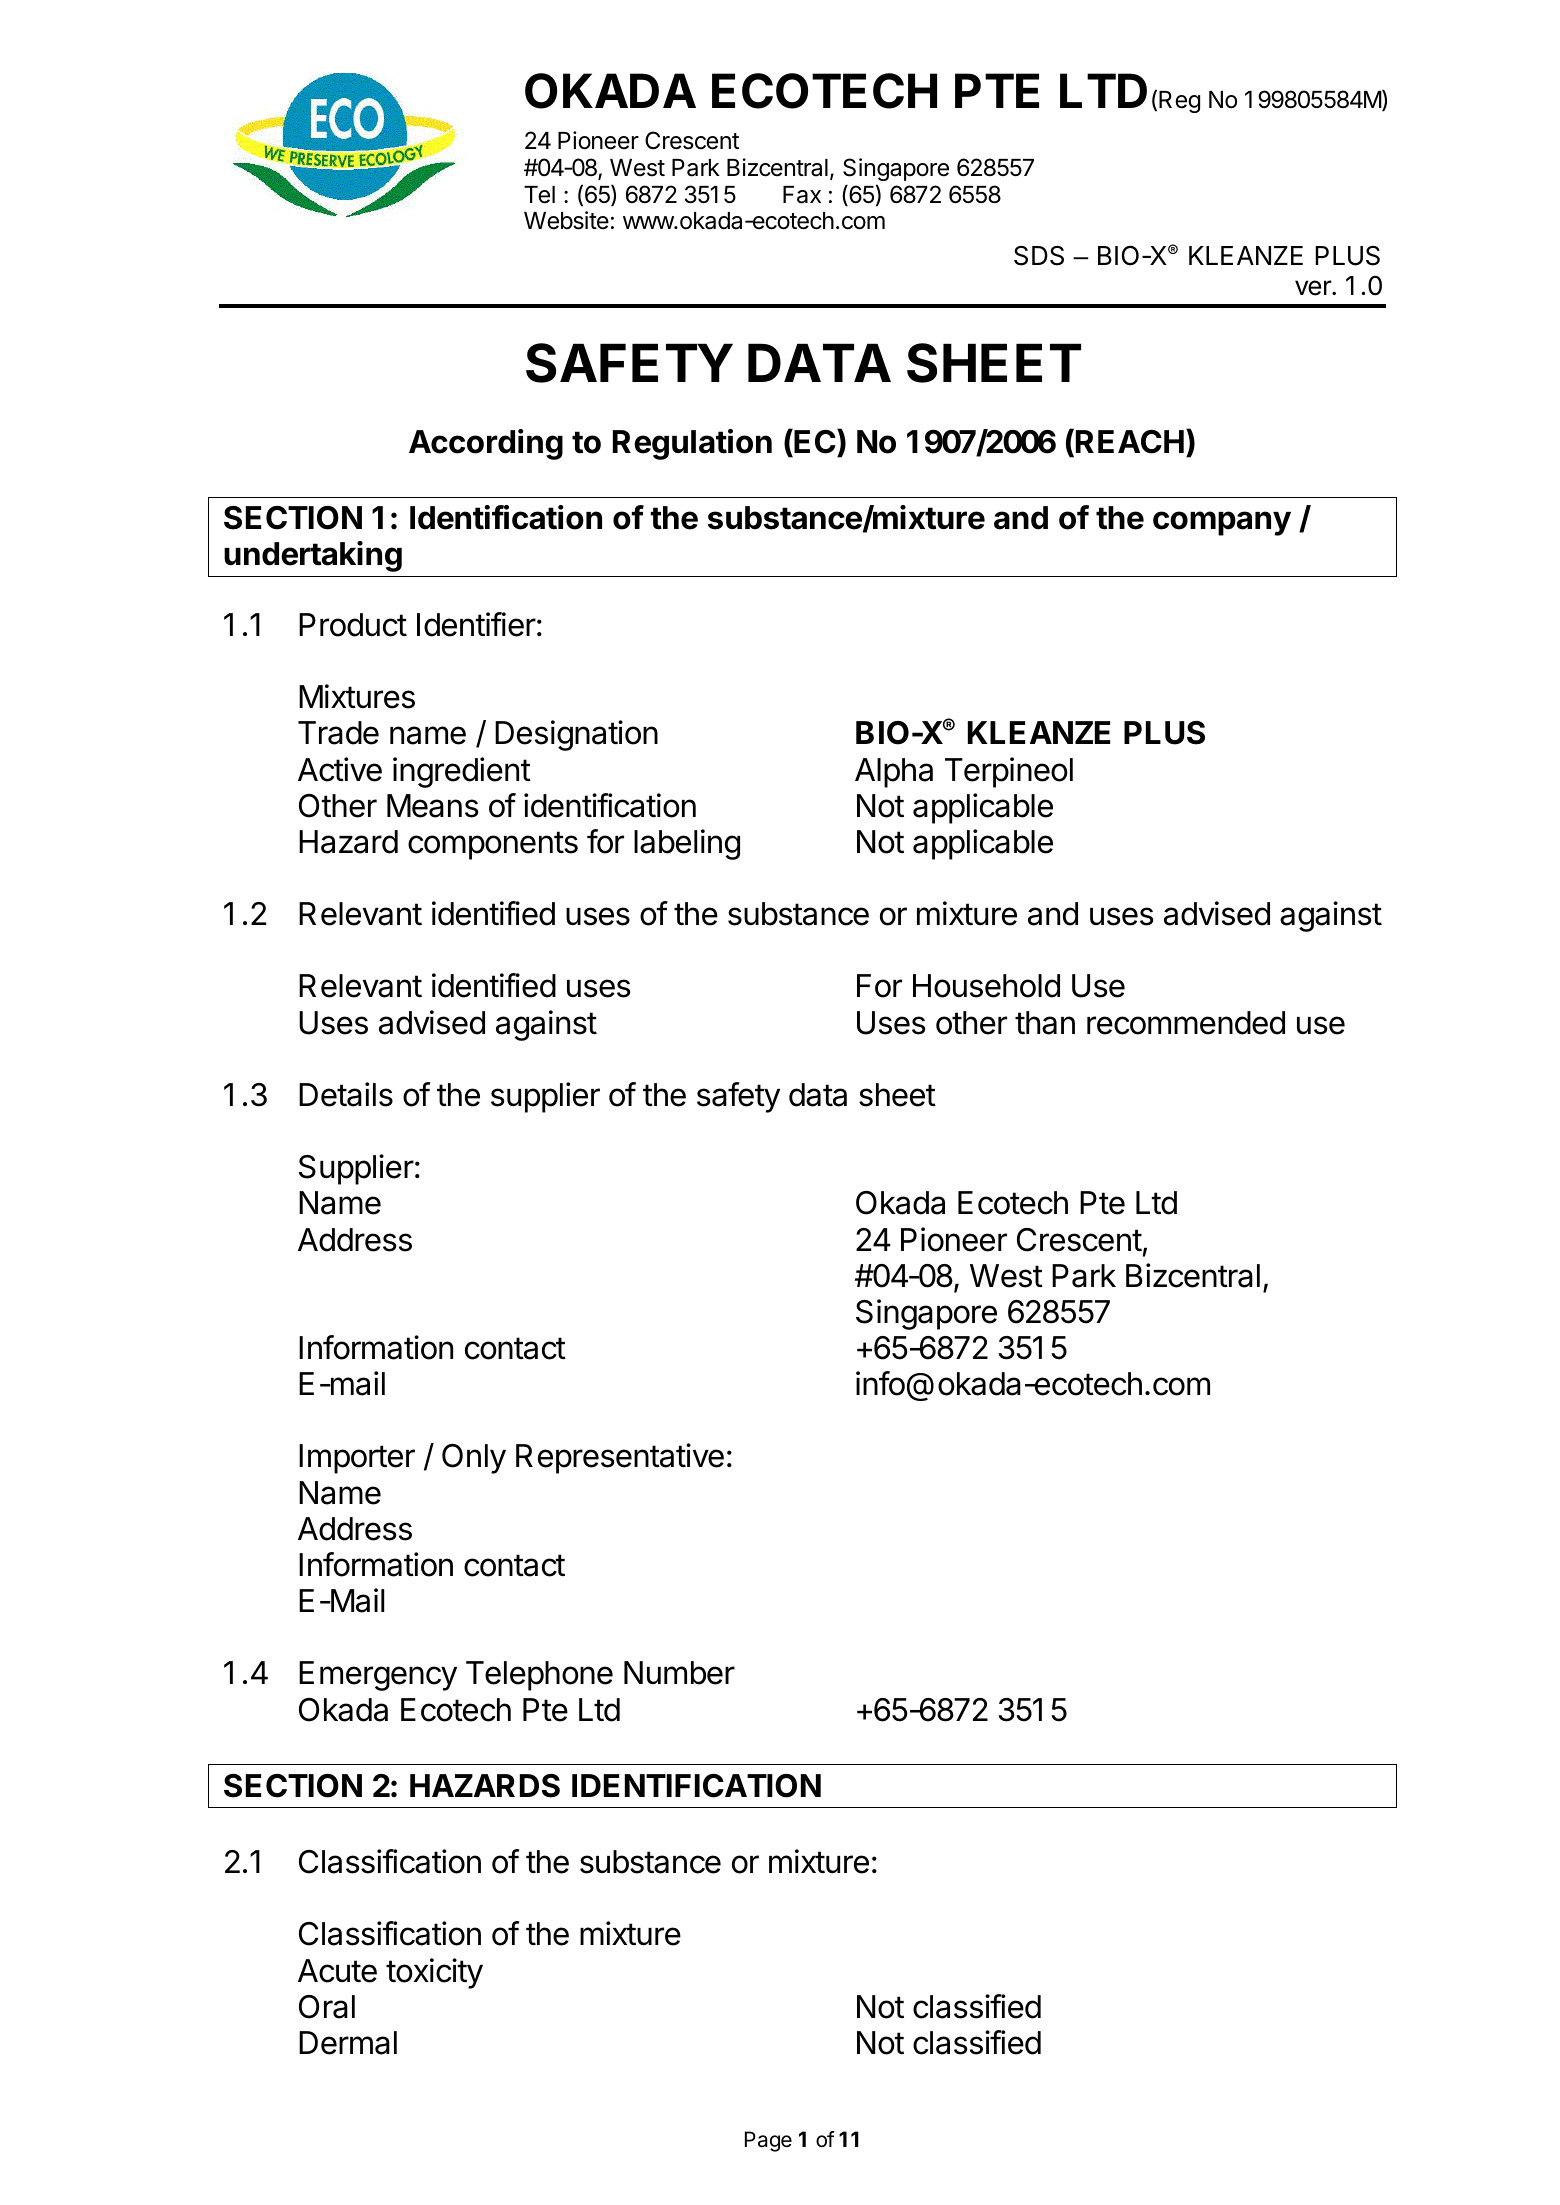 This screenshot has width=1560, height=2205. I want to click on ver, so click(1314, 288).
